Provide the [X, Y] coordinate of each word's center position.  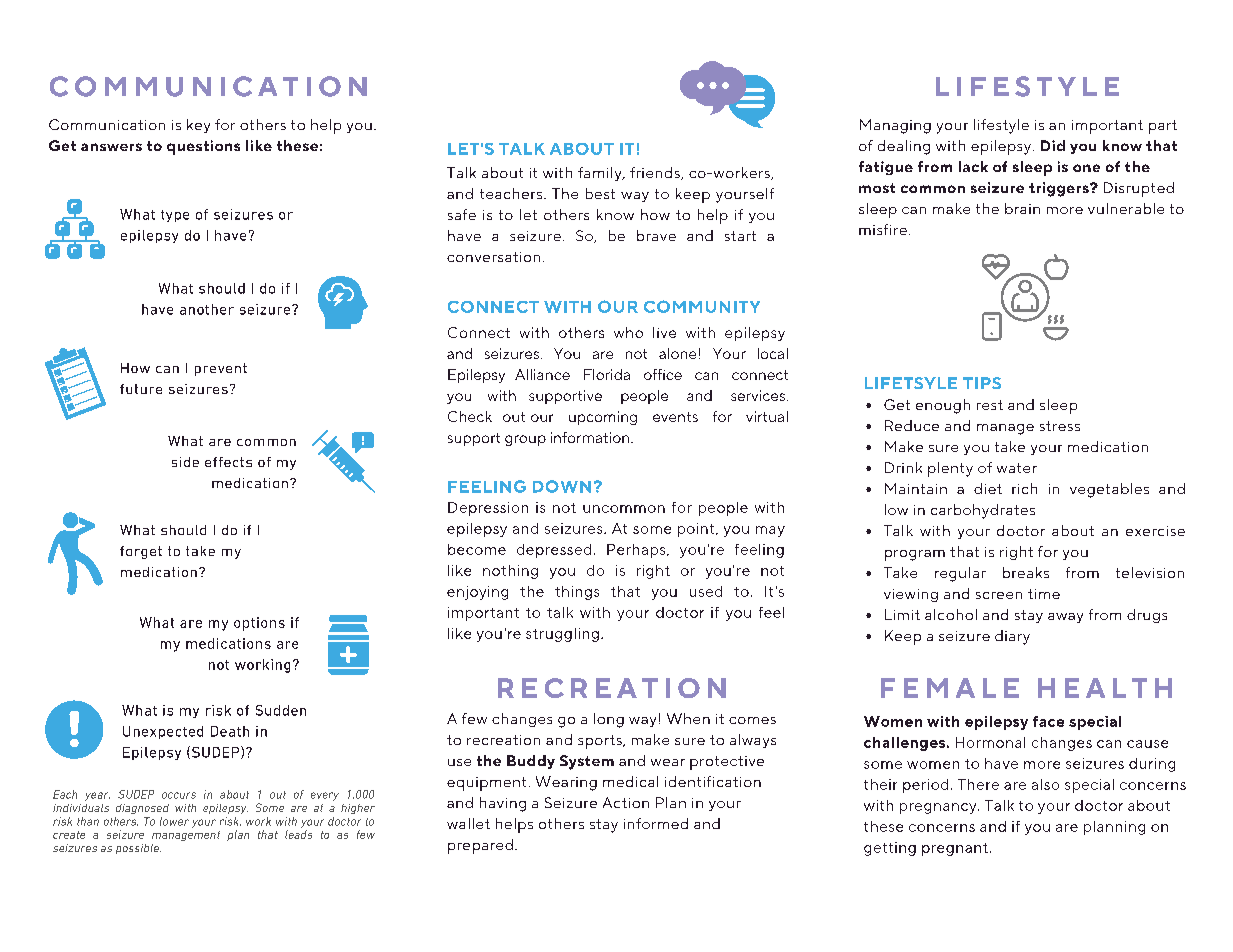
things [577, 593]
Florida [607, 374]
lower [174, 821]
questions [203, 147]
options [259, 624]
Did [1053, 145]
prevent [221, 369]
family [601, 174]
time [1044, 594]
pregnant [955, 849]
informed [656, 823]
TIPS [982, 383]
